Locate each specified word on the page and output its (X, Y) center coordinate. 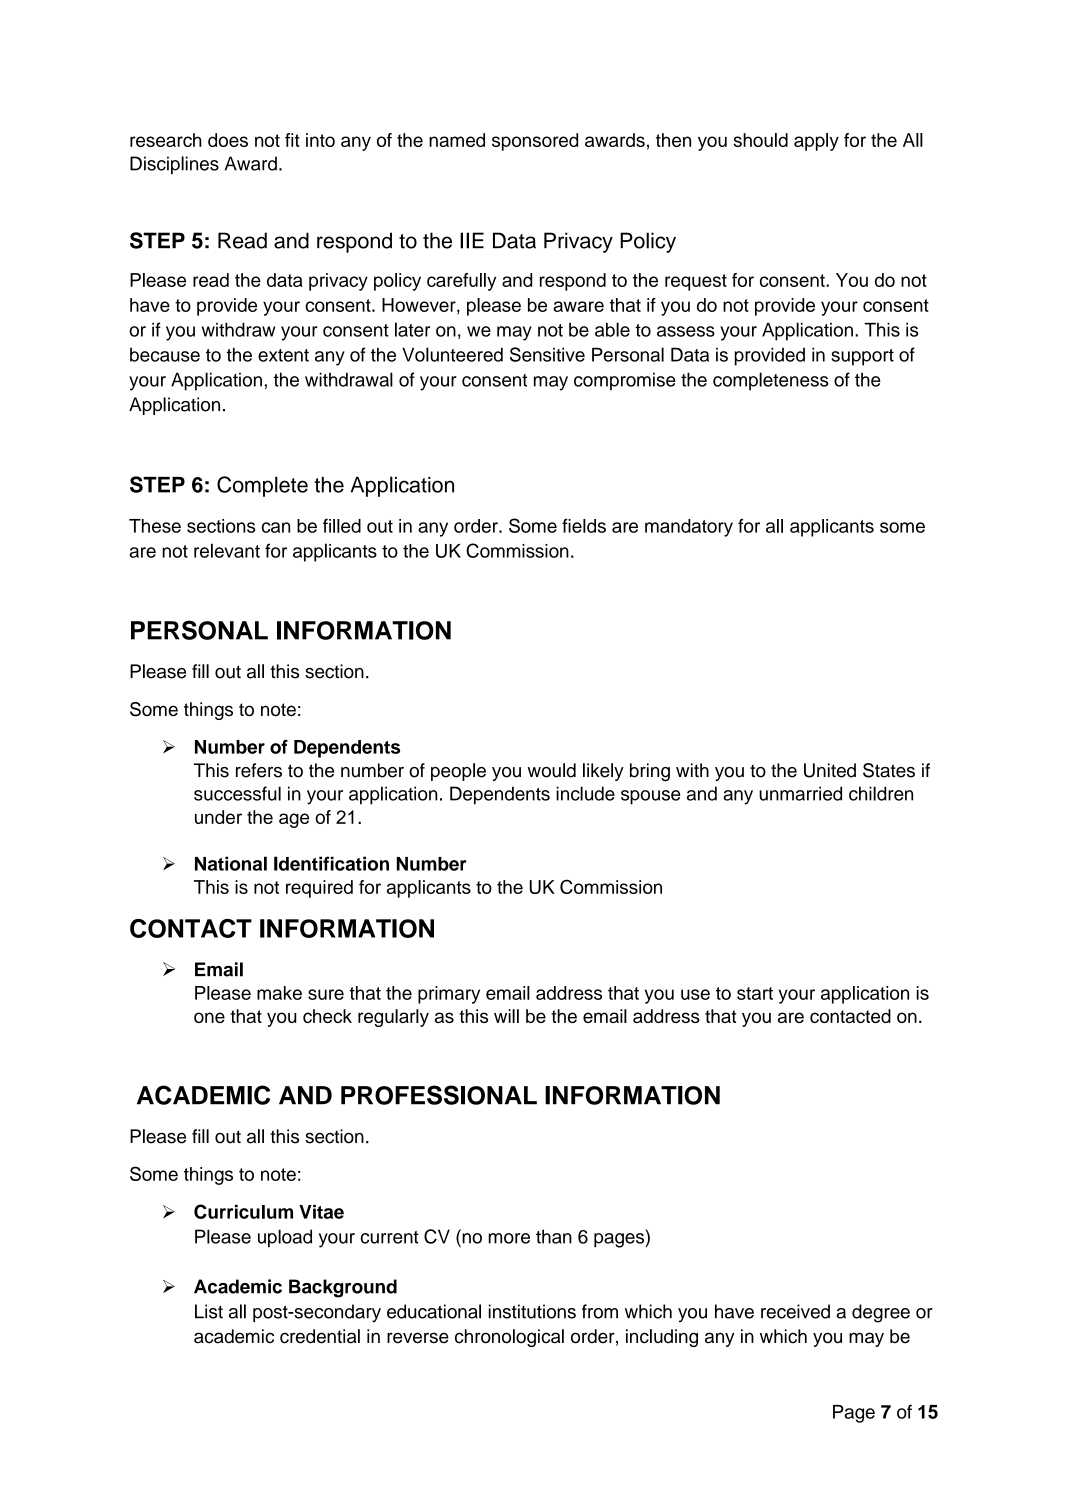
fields (584, 525)
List (209, 1311)
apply (816, 142)
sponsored (535, 142)
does (228, 140)
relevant (227, 550)
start (755, 993)
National (231, 863)
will (506, 1016)
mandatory (689, 528)
